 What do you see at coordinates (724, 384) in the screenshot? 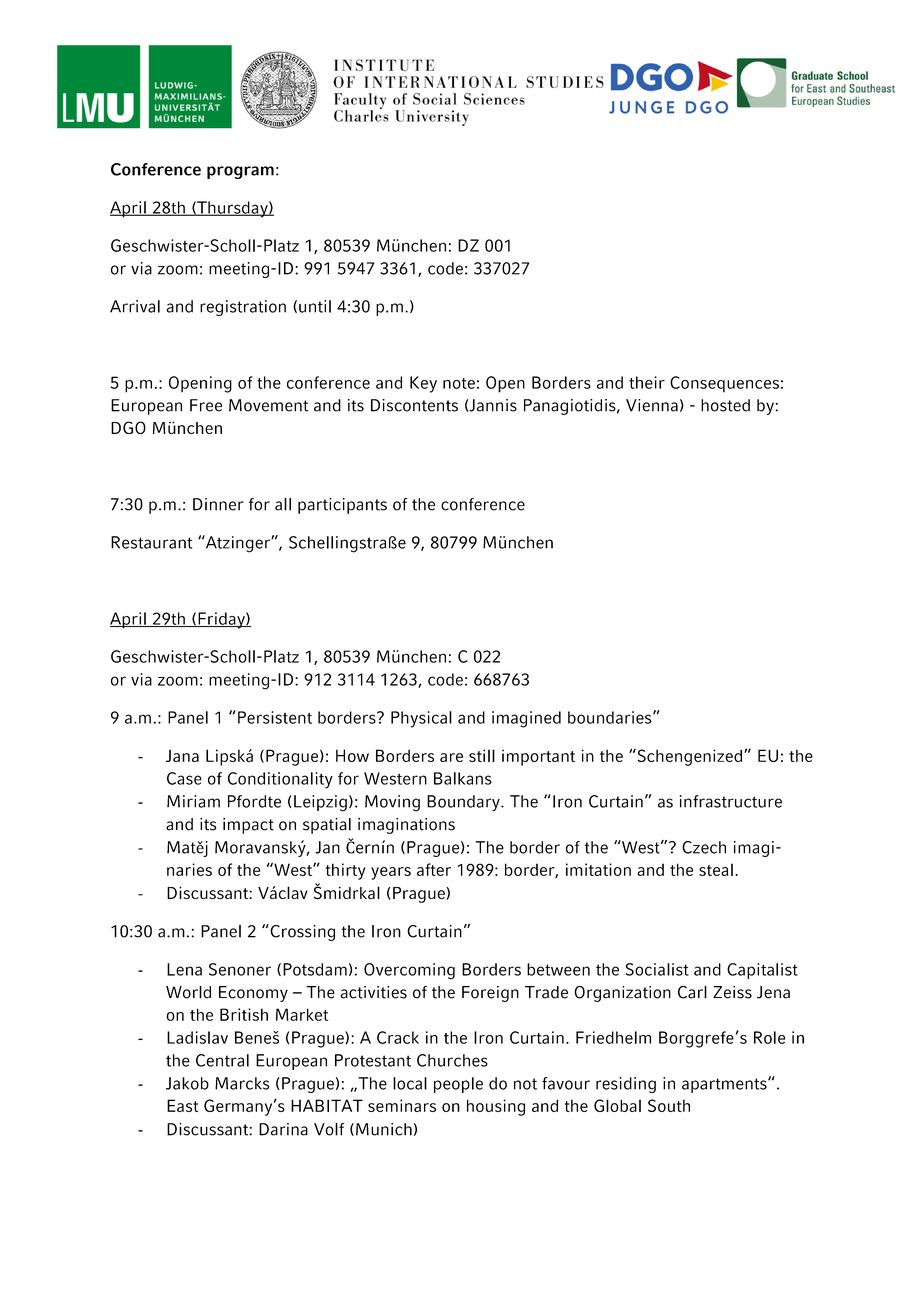
I see `Consequences` at bounding box center [724, 384].
